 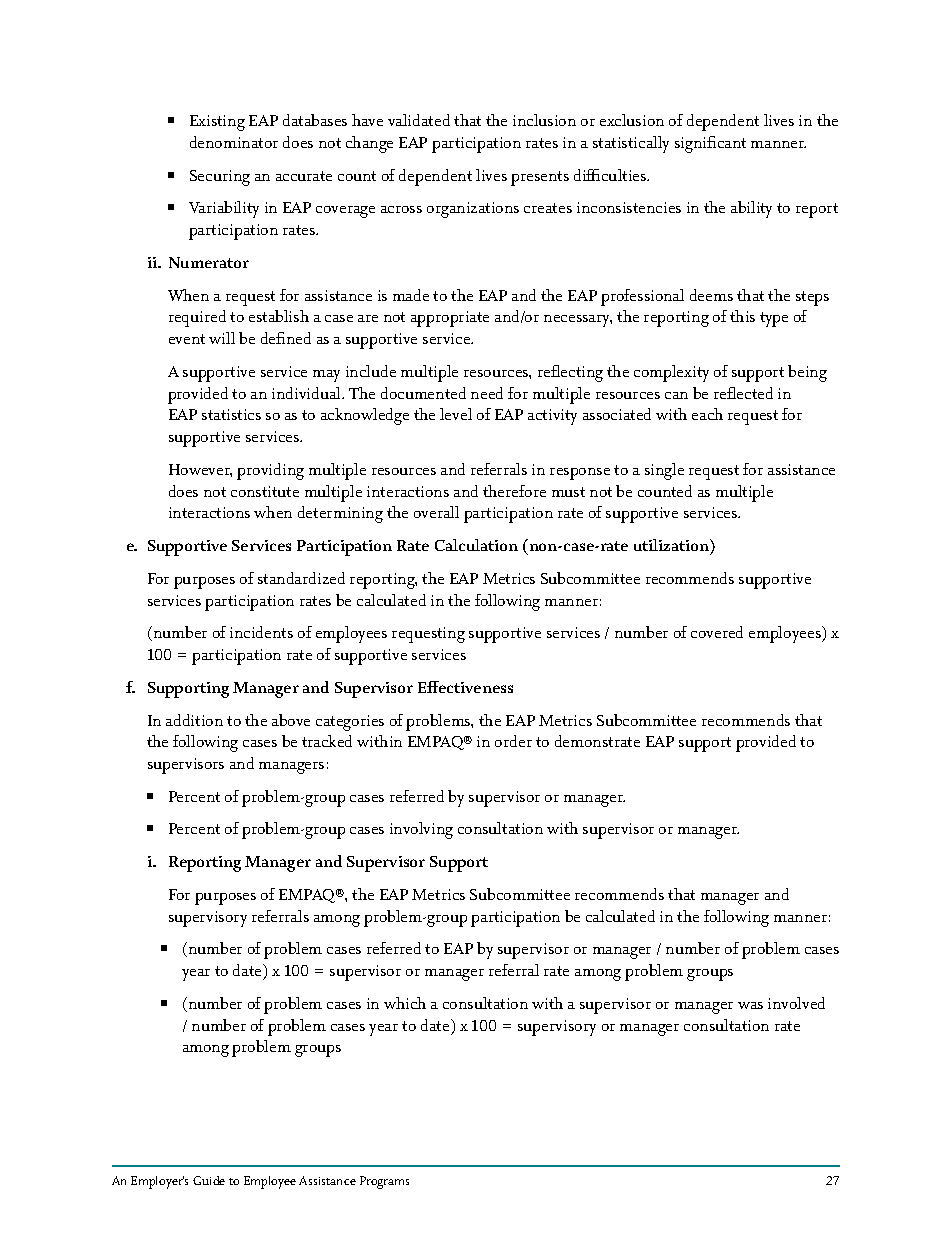 What do you see at coordinates (327, 741) in the page?
I see `tracked` at bounding box center [327, 741].
